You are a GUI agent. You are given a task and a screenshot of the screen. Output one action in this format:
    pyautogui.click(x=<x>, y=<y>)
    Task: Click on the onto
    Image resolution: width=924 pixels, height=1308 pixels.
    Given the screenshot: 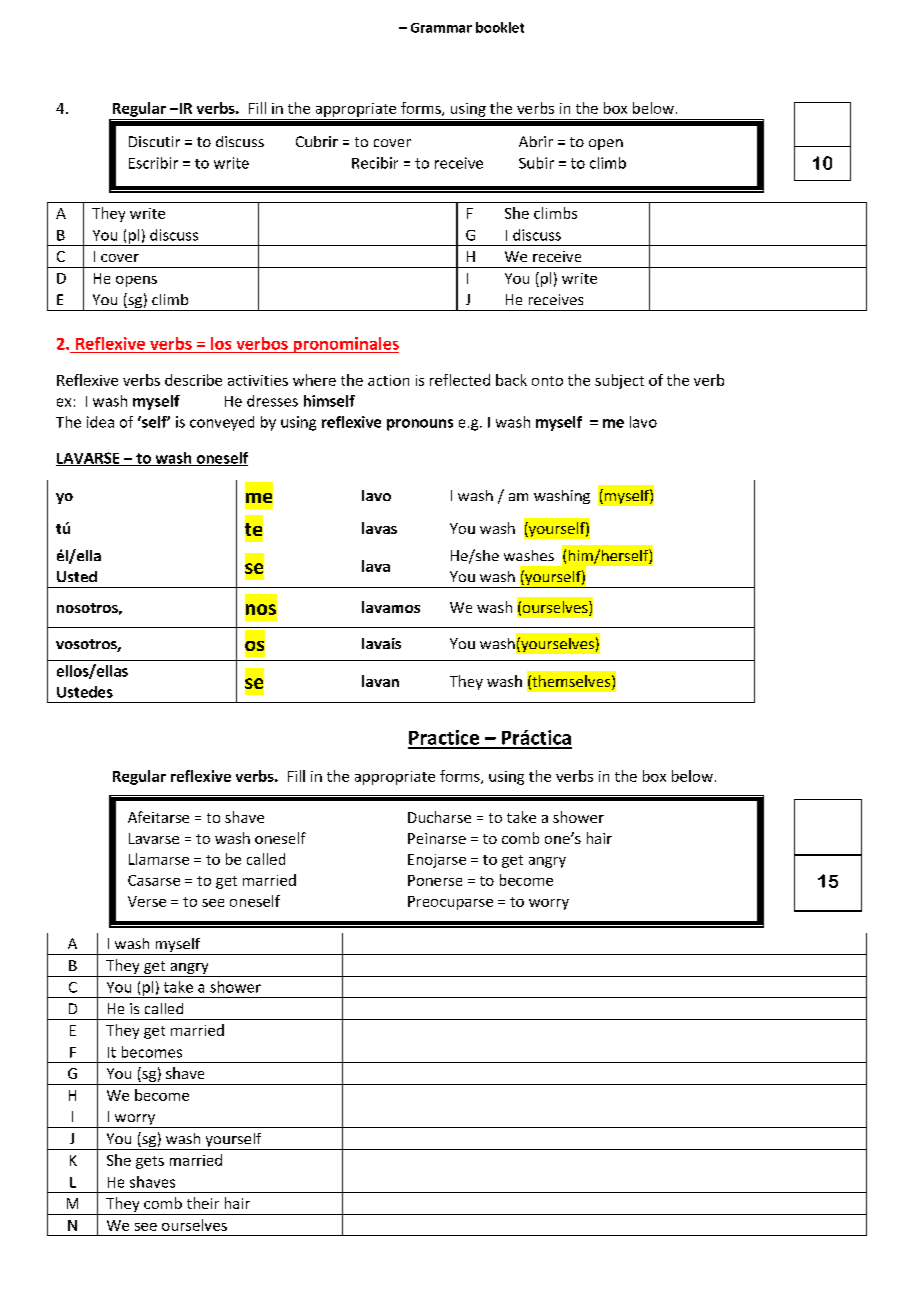 What is the action you would take?
    pyautogui.click(x=547, y=381)
